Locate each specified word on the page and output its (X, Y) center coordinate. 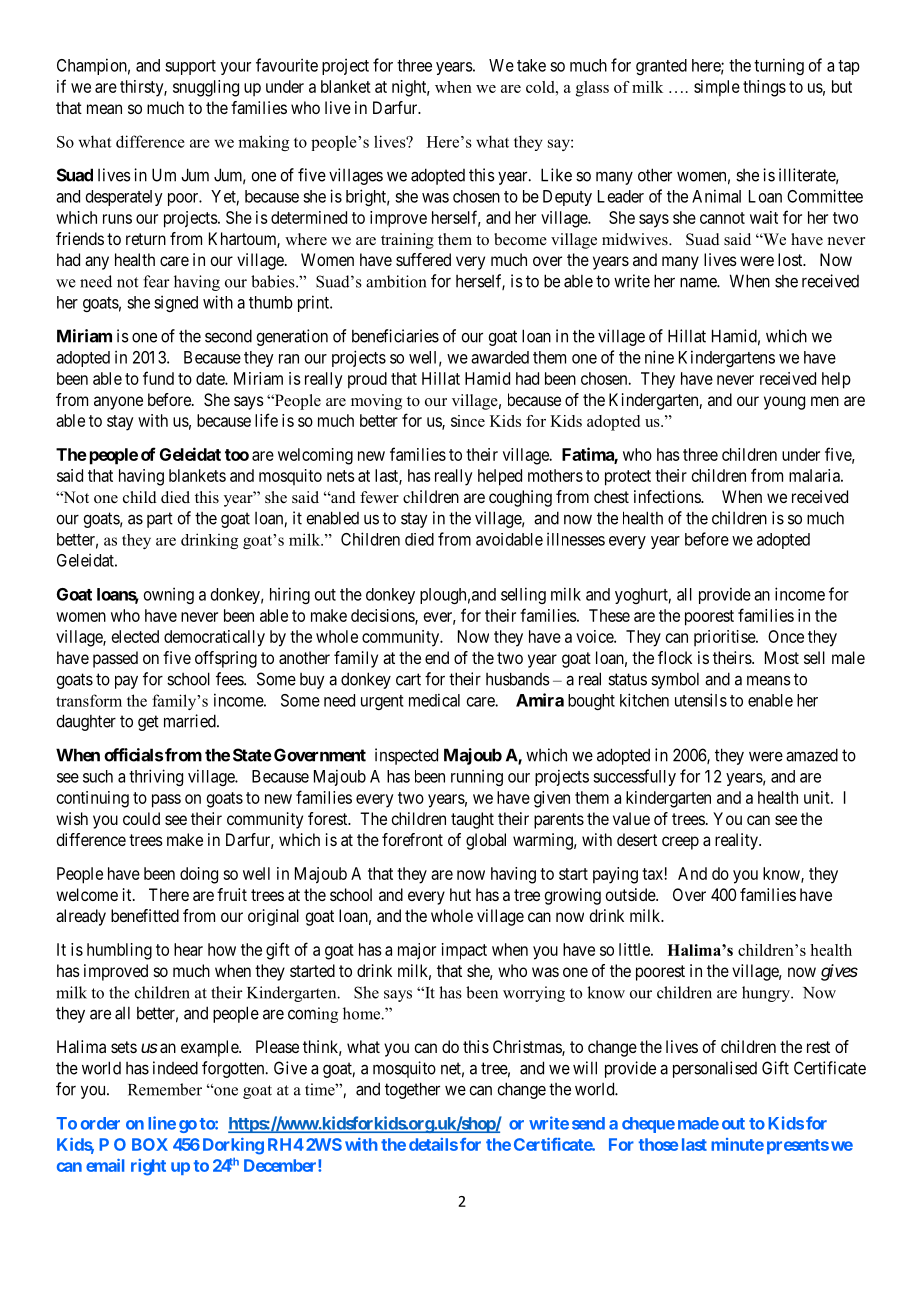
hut (460, 894)
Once (786, 636)
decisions (383, 616)
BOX (150, 1144)
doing (199, 875)
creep (680, 843)
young (784, 403)
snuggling (206, 88)
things (764, 88)
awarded (500, 357)
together (412, 1090)
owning (169, 595)
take (531, 65)
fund (158, 378)
